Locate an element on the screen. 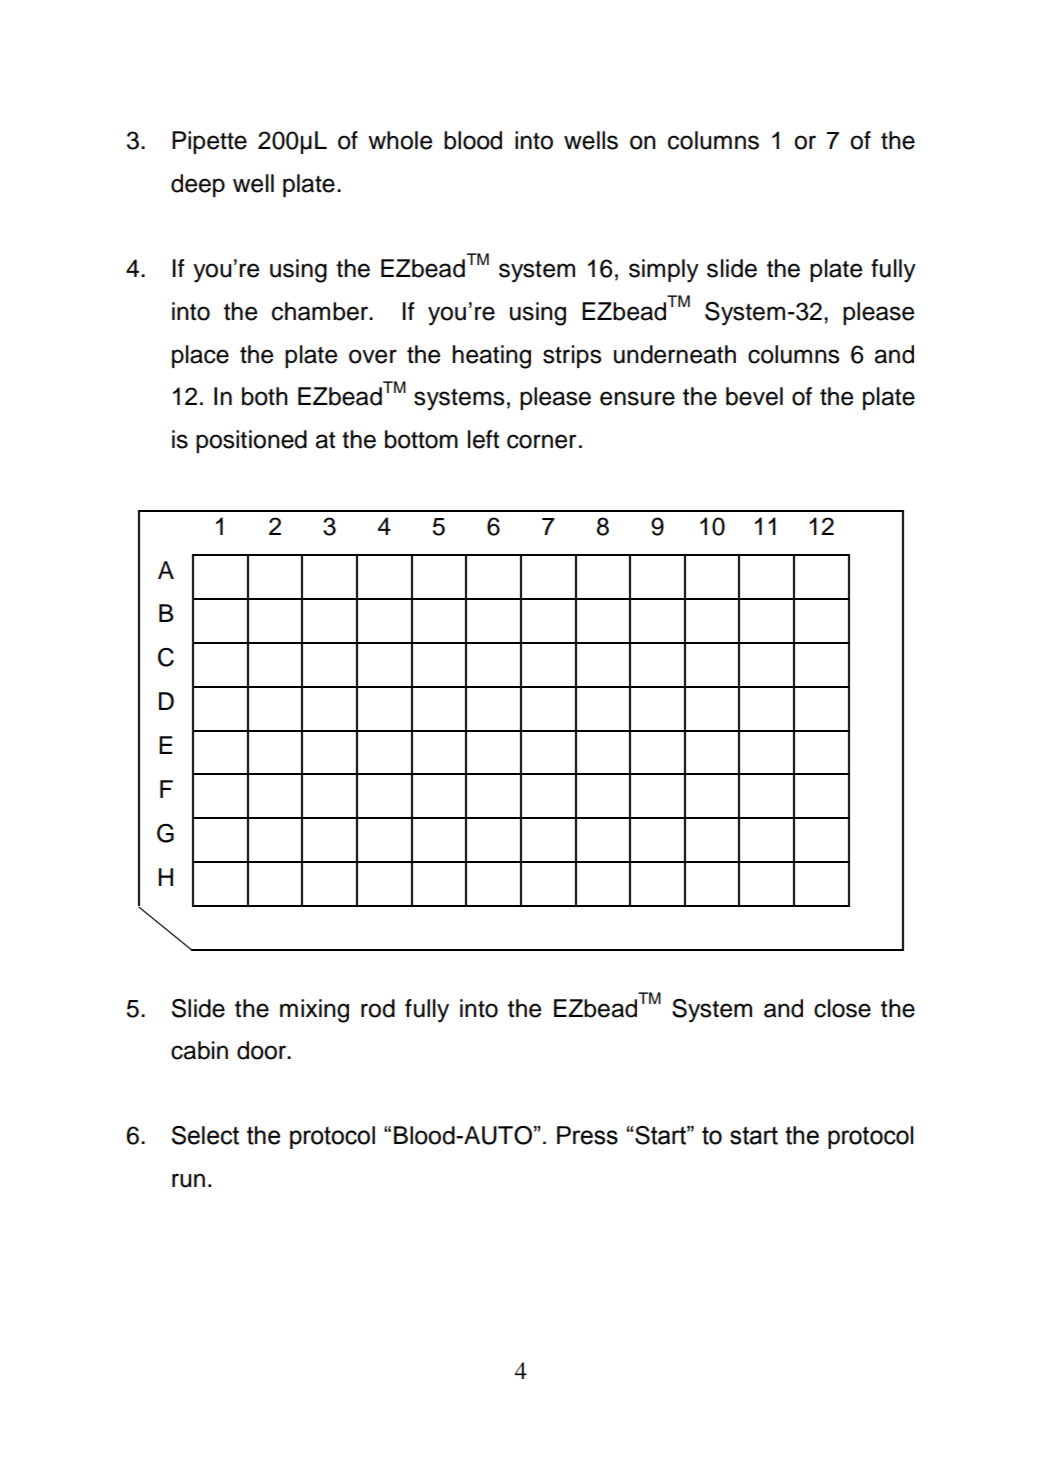 This screenshot has height=1473, width=1042. close is located at coordinates (842, 1008).
